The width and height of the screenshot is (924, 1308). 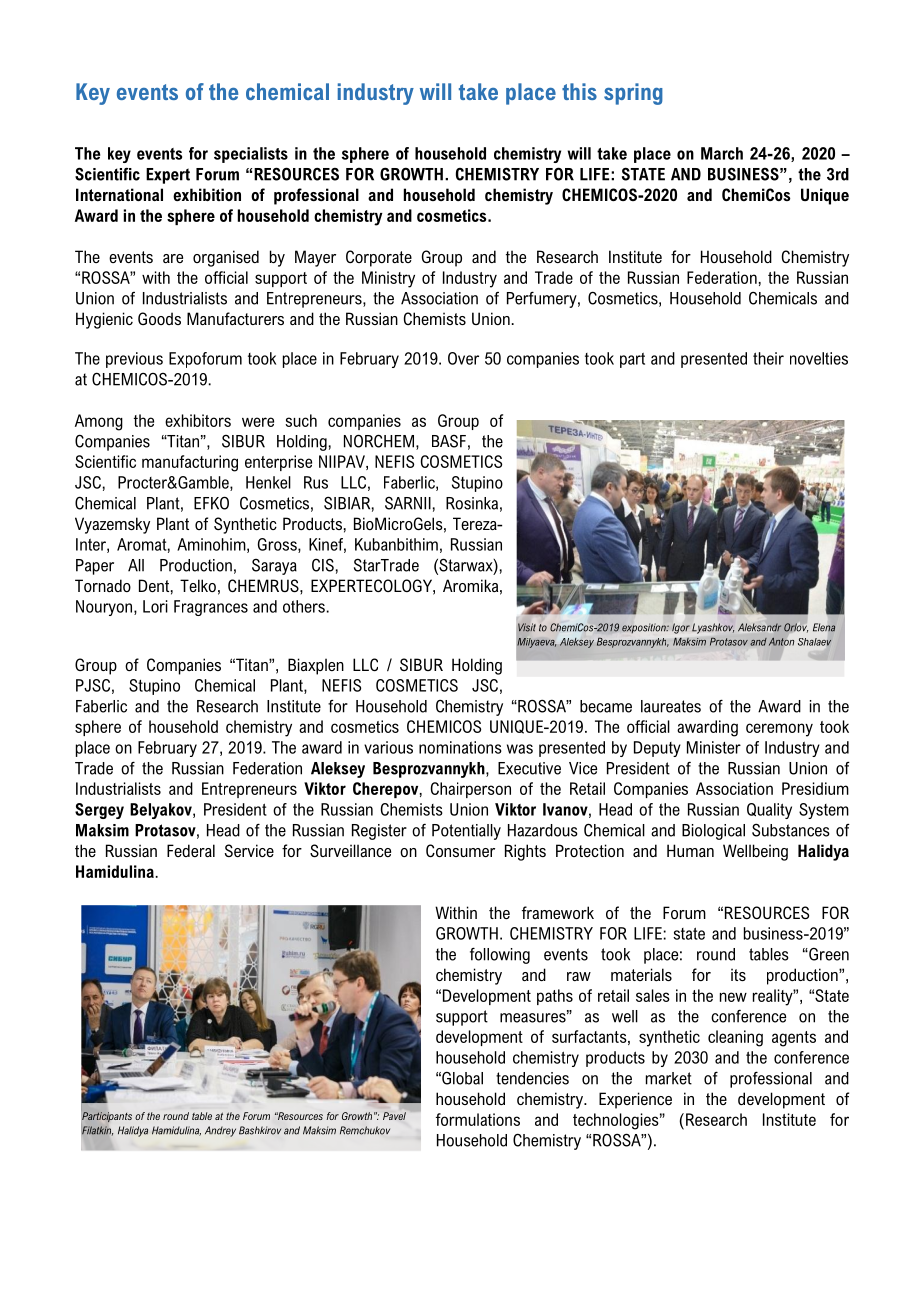 I want to click on this, so click(x=579, y=91).
